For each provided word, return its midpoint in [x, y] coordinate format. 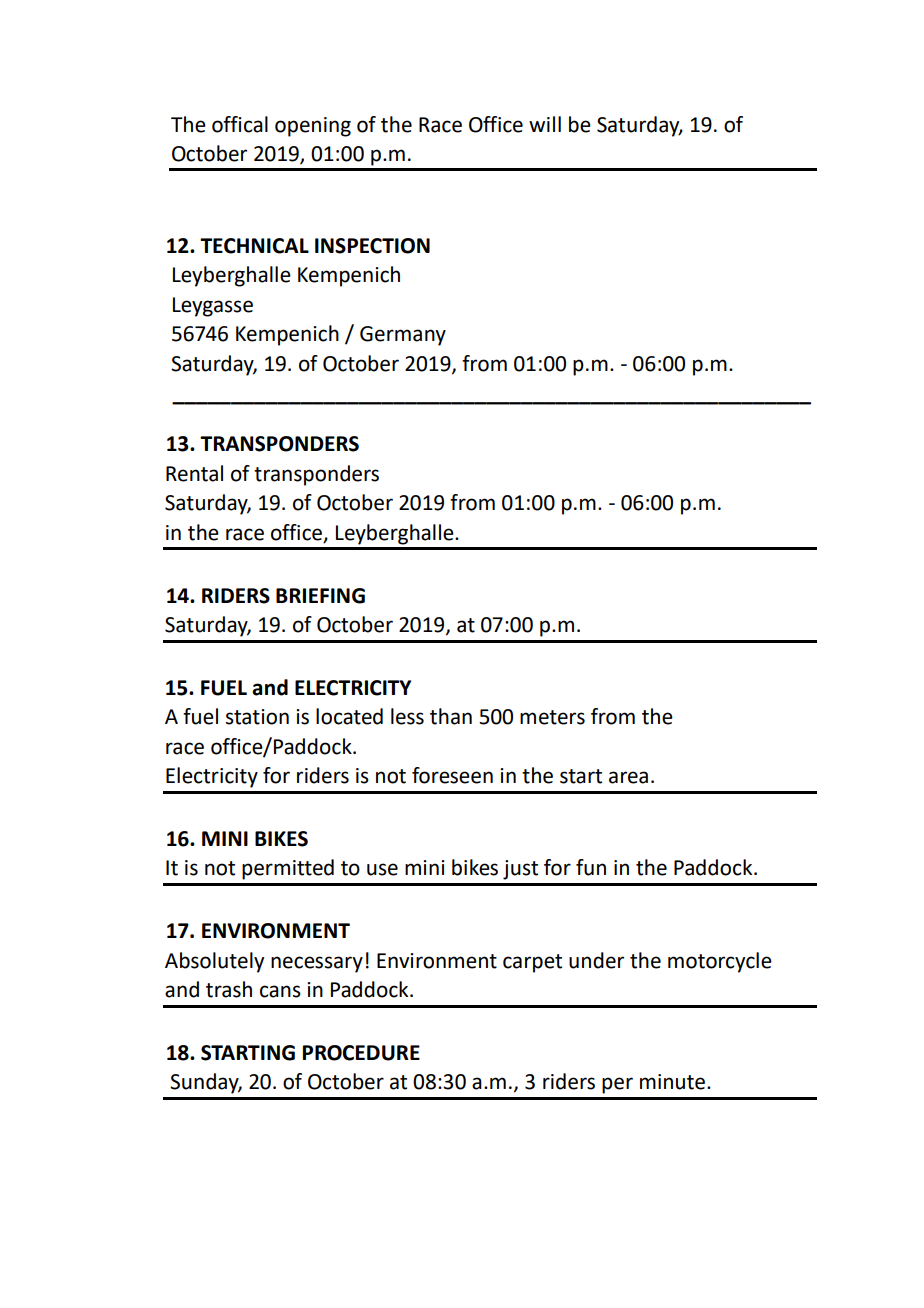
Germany [403, 336]
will [545, 124]
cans [280, 991]
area [628, 777]
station [257, 717]
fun [591, 867]
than [451, 716]
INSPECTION [372, 246]
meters [552, 717]
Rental [194, 473]
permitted [288, 869]
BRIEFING [320, 596]
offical [240, 124]
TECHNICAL [254, 246]
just [520, 870]
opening [313, 127]
